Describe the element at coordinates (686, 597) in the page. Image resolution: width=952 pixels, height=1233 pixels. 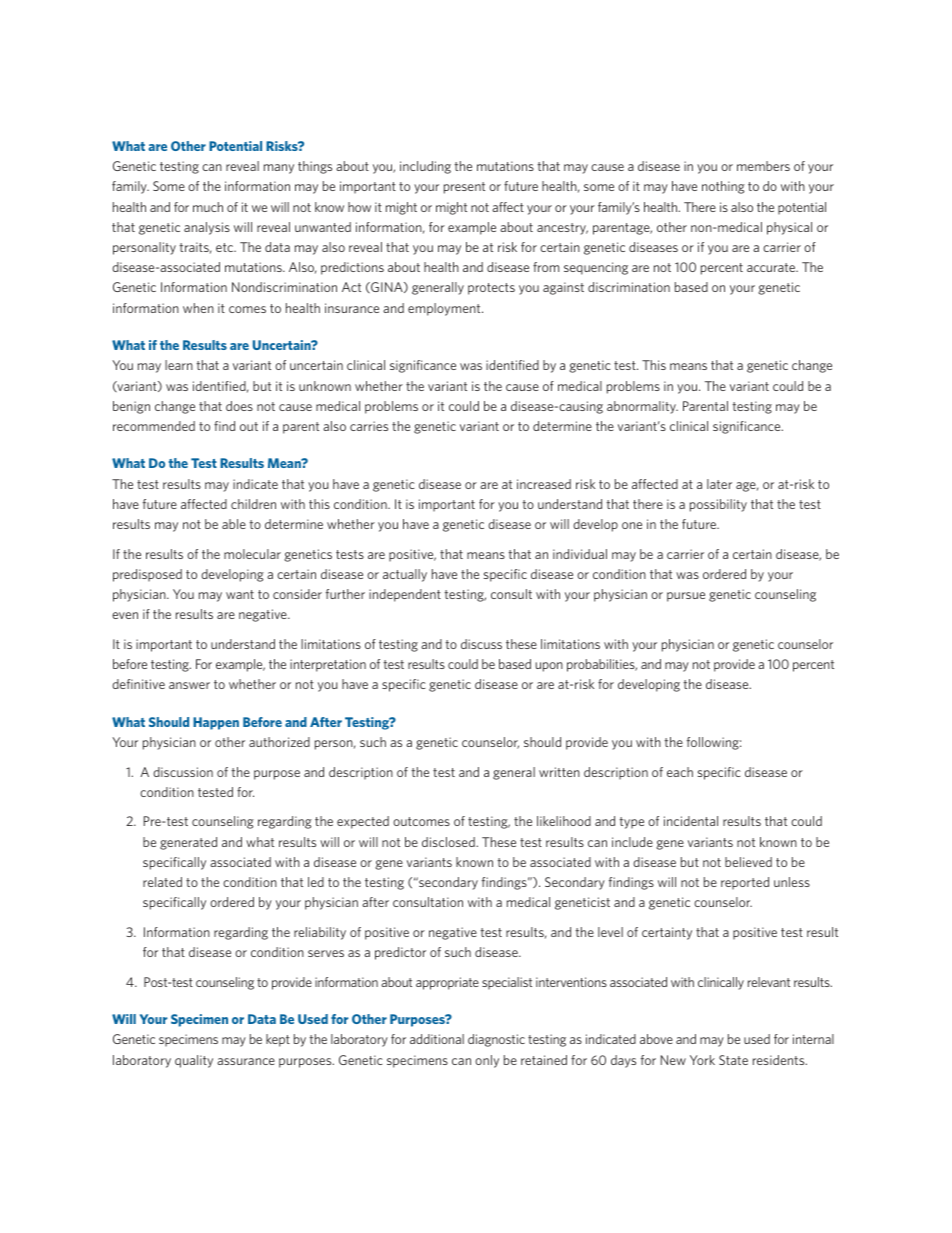
I see `pursue` at that location.
